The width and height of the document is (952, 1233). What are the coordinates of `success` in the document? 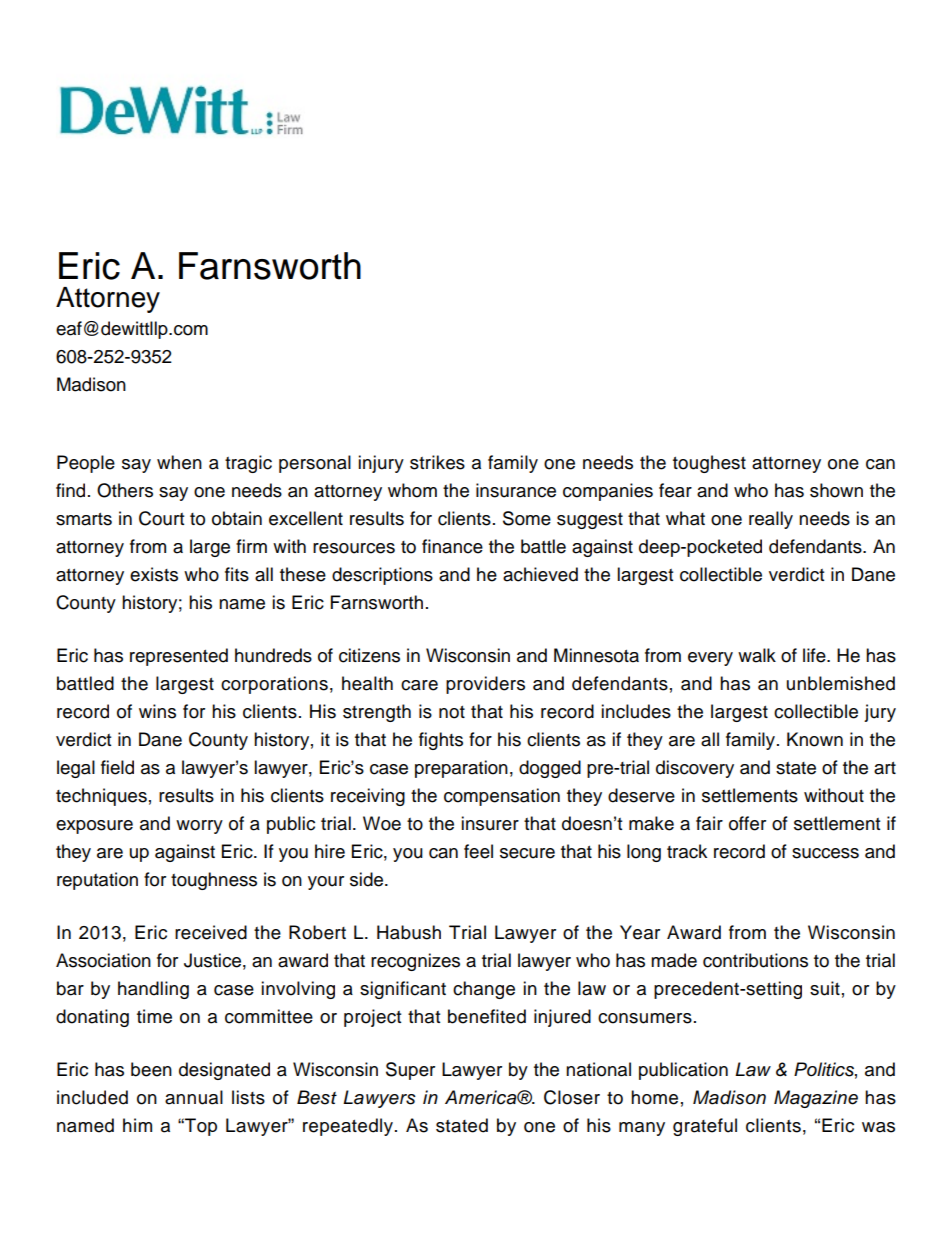 It's located at (825, 853).
